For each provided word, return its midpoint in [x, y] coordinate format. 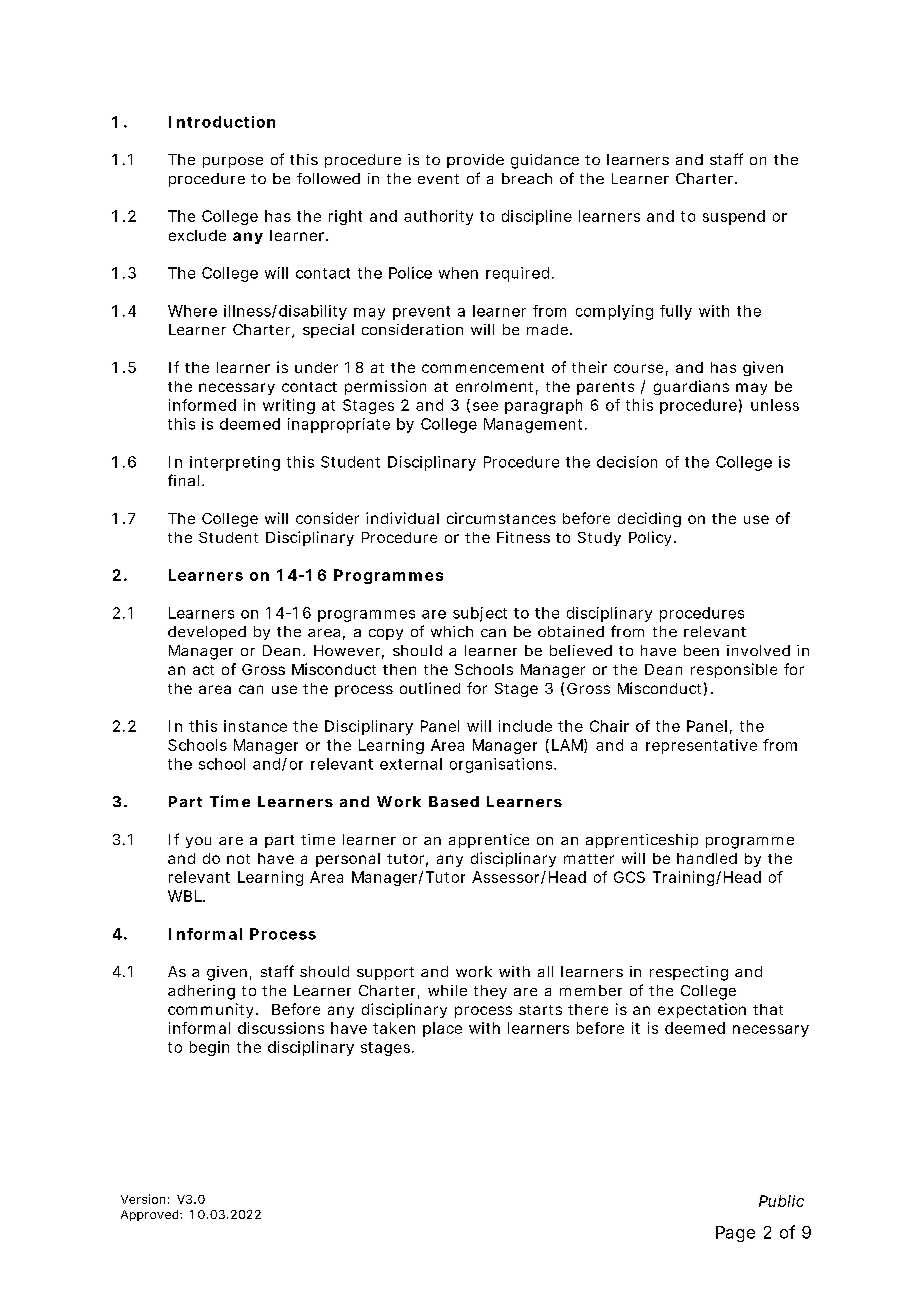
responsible [734, 670]
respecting [689, 973]
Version [143, 1199]
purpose [233, 162]
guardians [691, 387]
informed [202, 405]
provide [475, 161]
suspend [734, 217]
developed [207, 633]
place [442, 1029]
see [485, 406]
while [447, 990]
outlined [430, 688]
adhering [201, 992]
